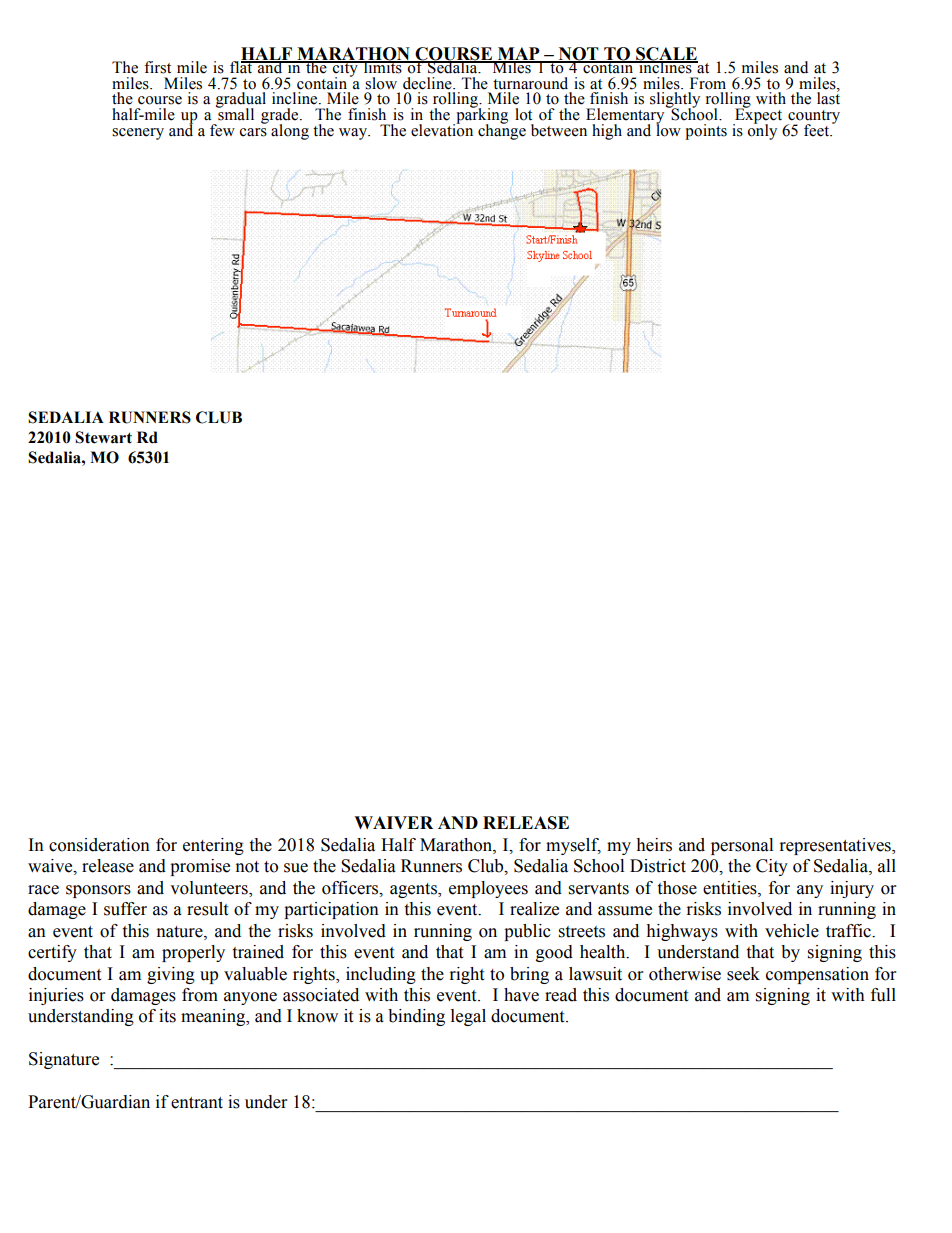  What do you see at coordinates (99, 845) in the screenshot?
I see `consideration` at bounding box center [99, 845].
